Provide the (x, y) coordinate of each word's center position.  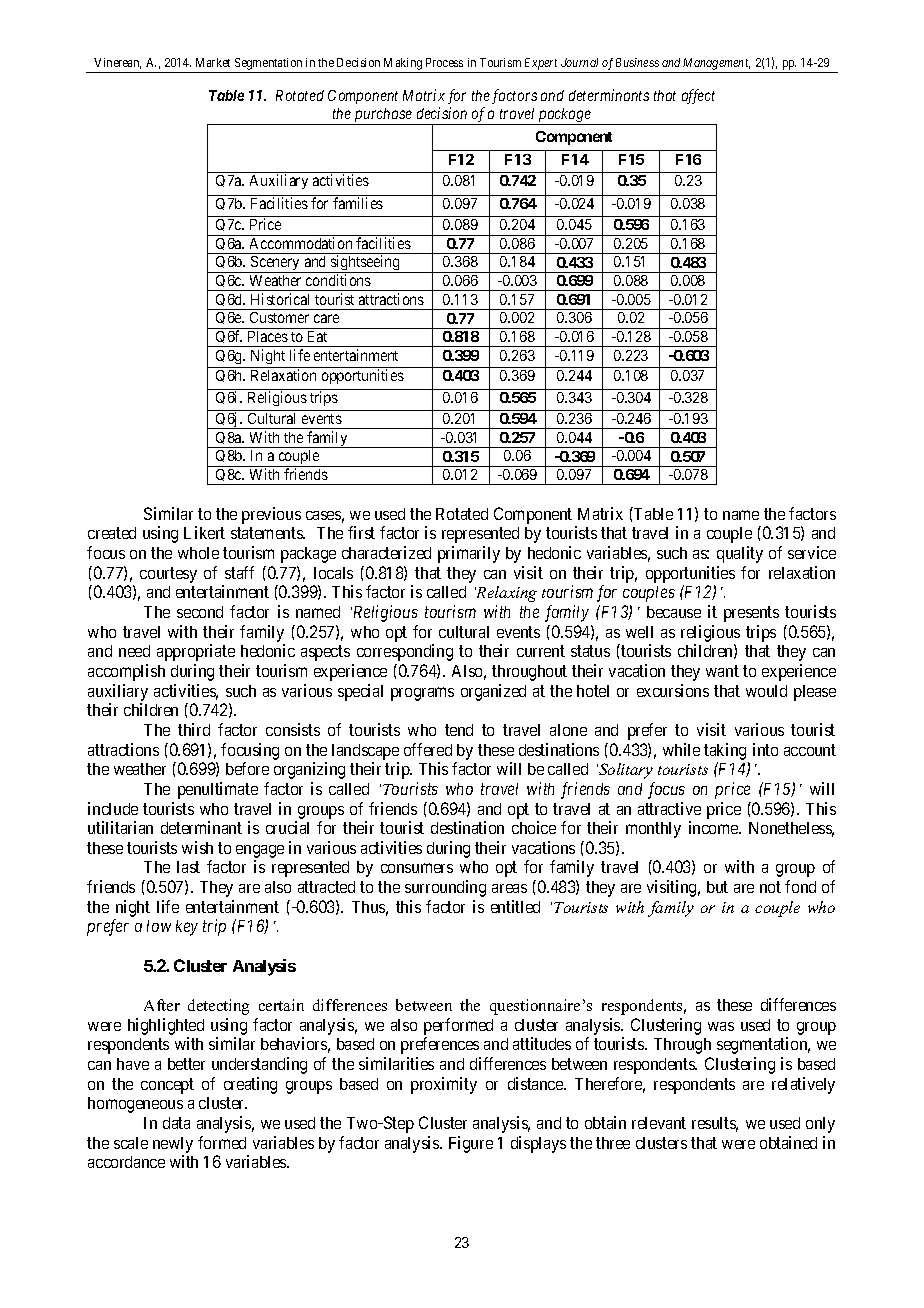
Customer (279, 317)
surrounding (445, 888)
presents (751, 614)
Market (213, 62)
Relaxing (506, 594)
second (200, 612)
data (176, 1123)
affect (698, 96)
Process (444, 62)
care (326, 318)
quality (740, 554)
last (188, 867)
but (717, 887)
